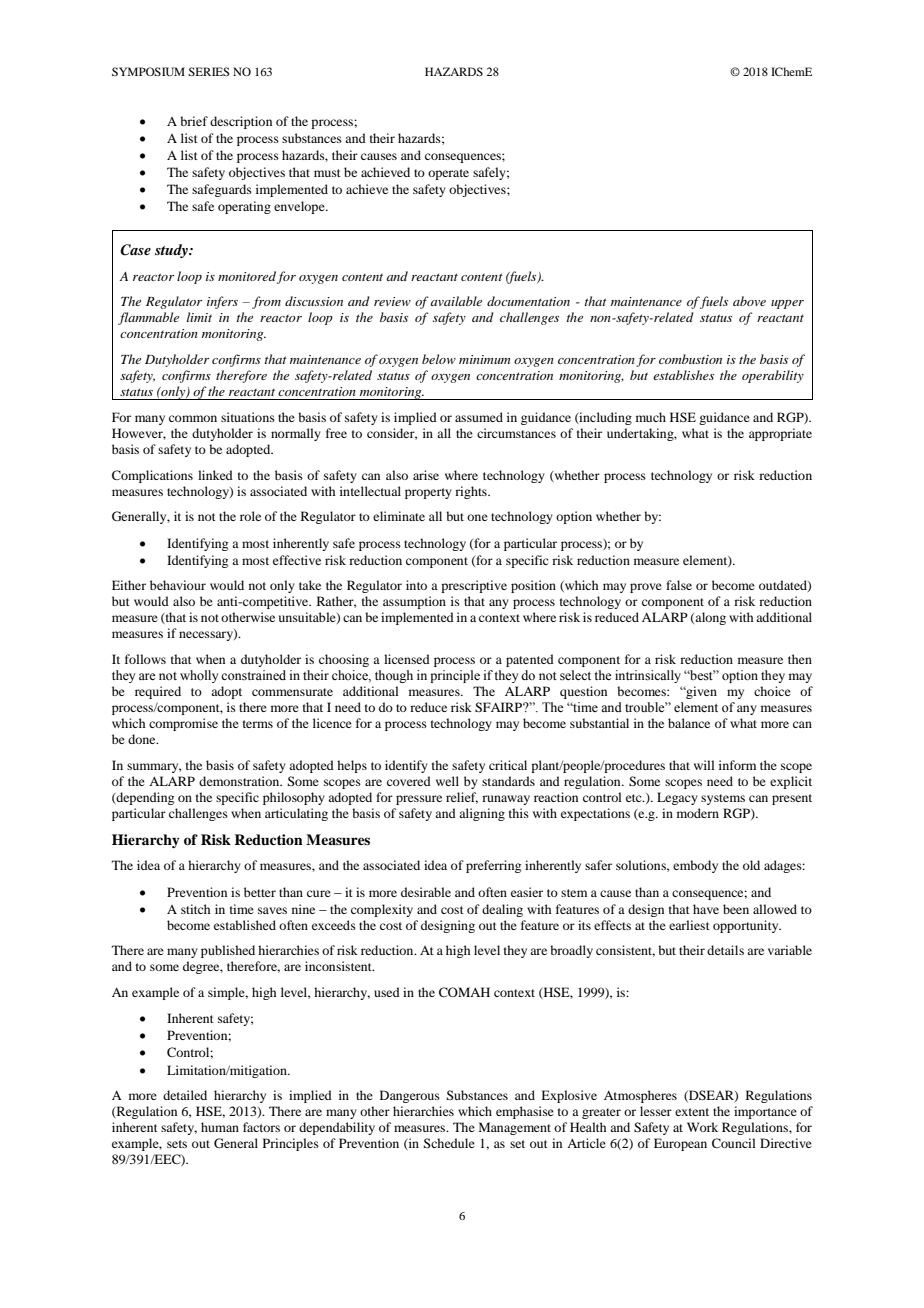 The width and height of the screenshot is (924, 1308). What do you see at coordinates (220, 1127) in the screenshot?
I see `human` at bounding box center [220, 1127].
